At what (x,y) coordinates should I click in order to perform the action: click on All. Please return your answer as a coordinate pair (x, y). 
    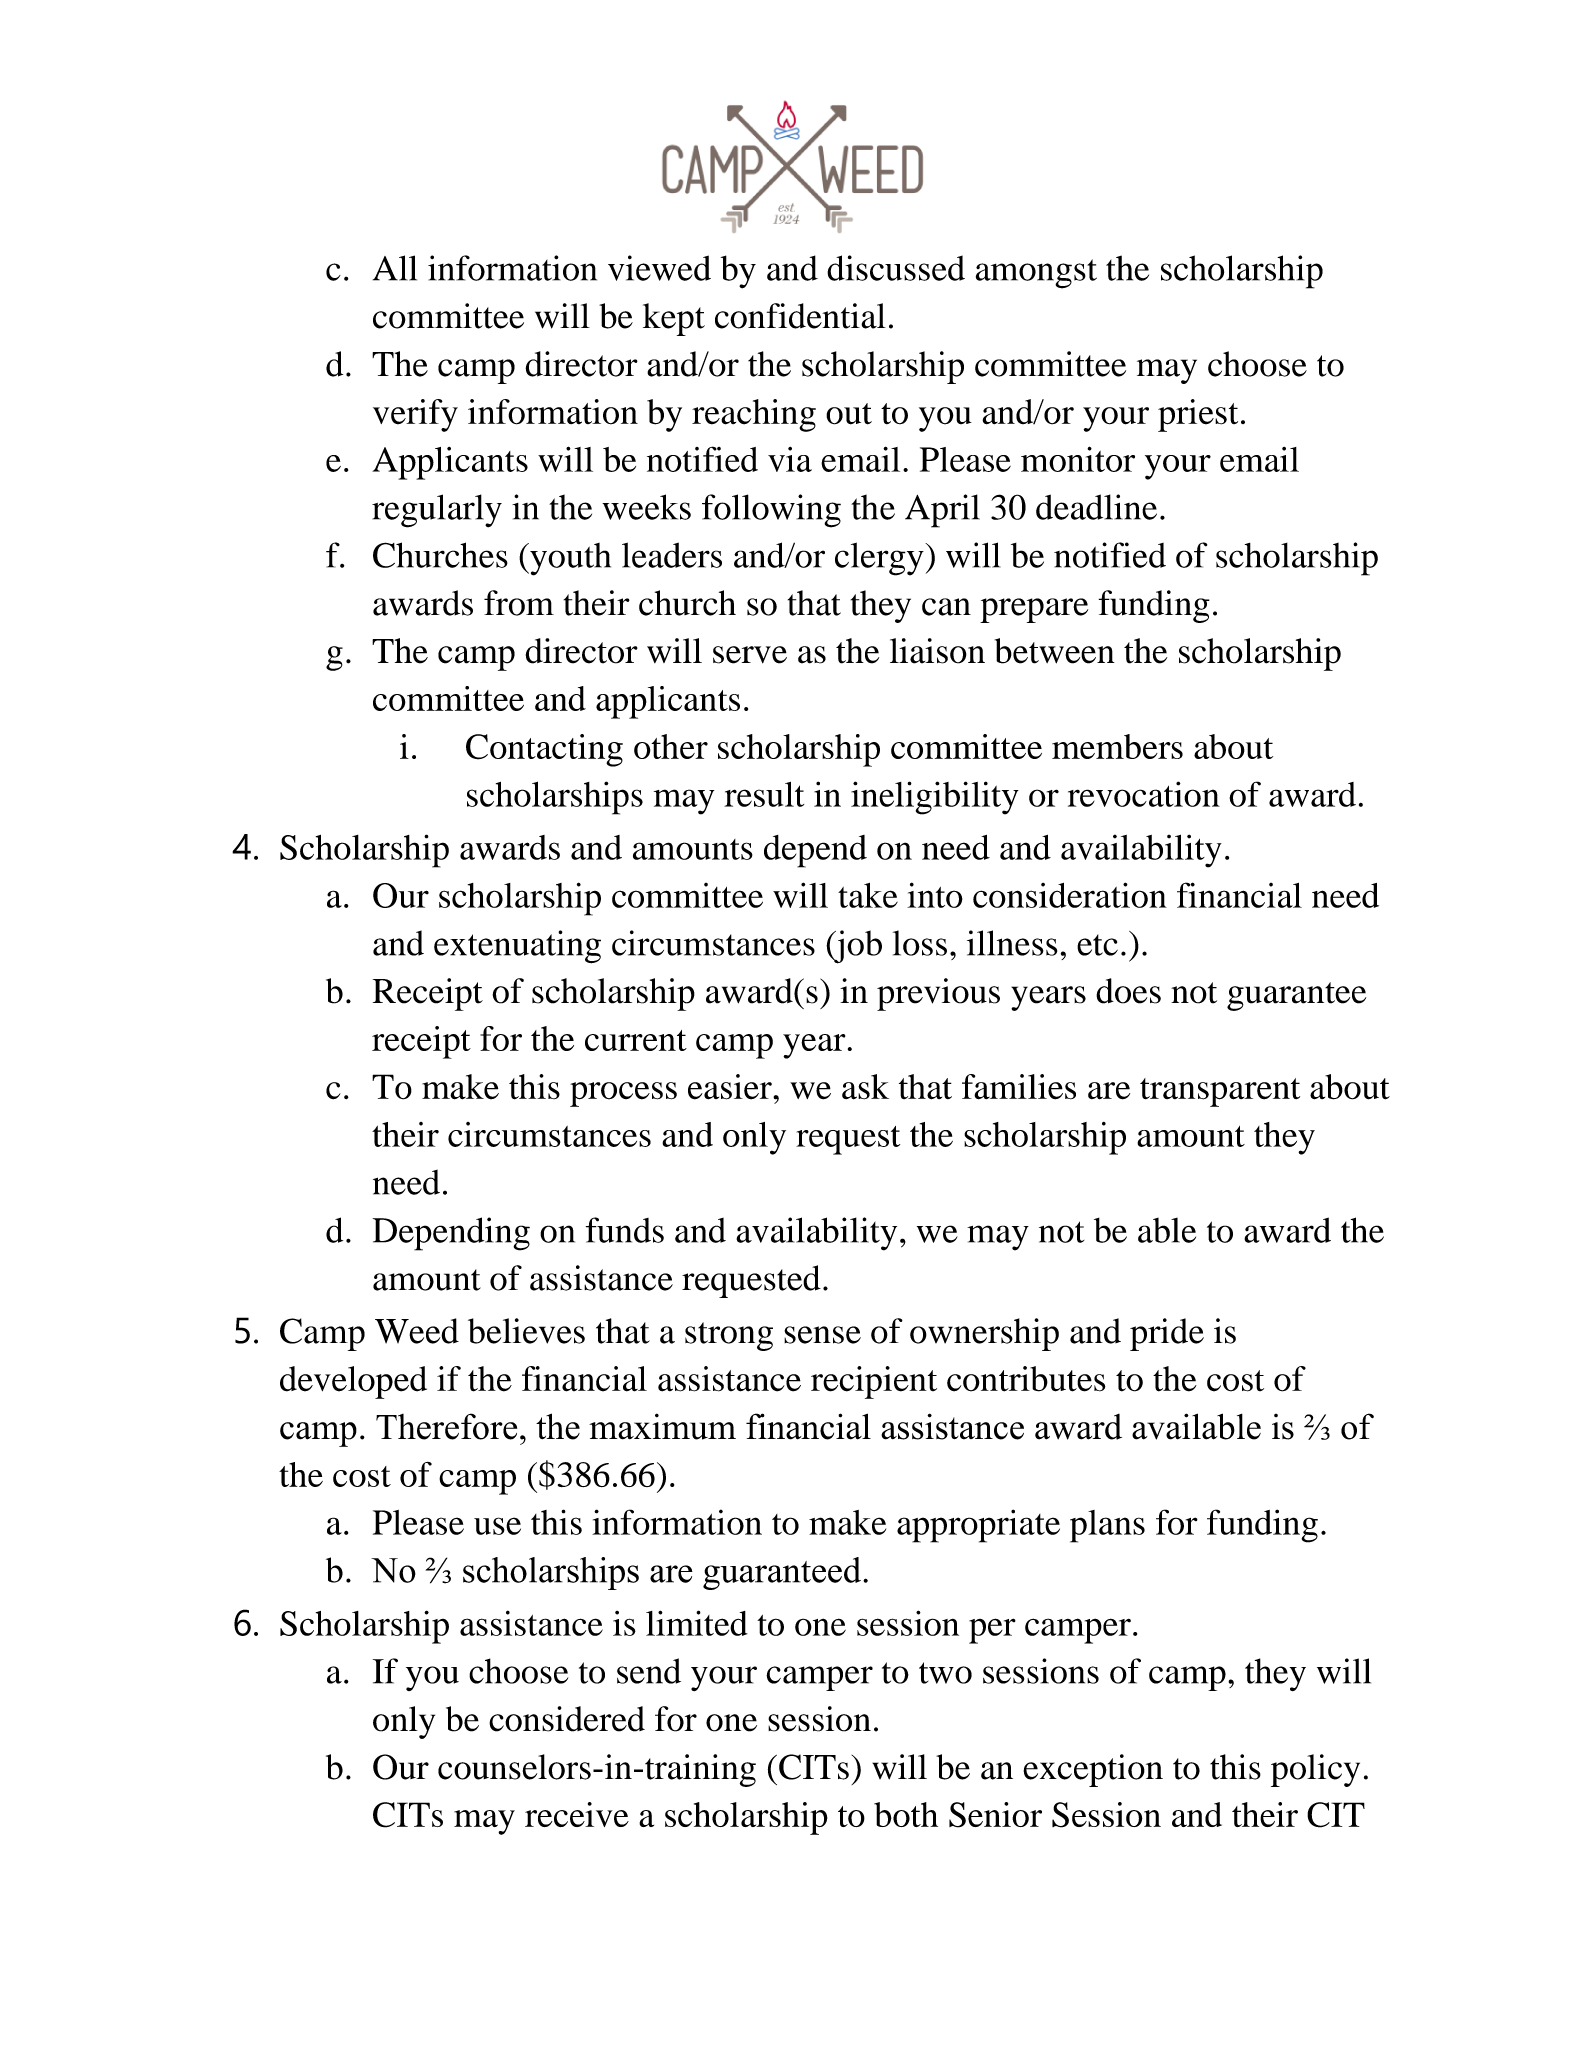
    Looking at the image, I should click on (395, 268).
